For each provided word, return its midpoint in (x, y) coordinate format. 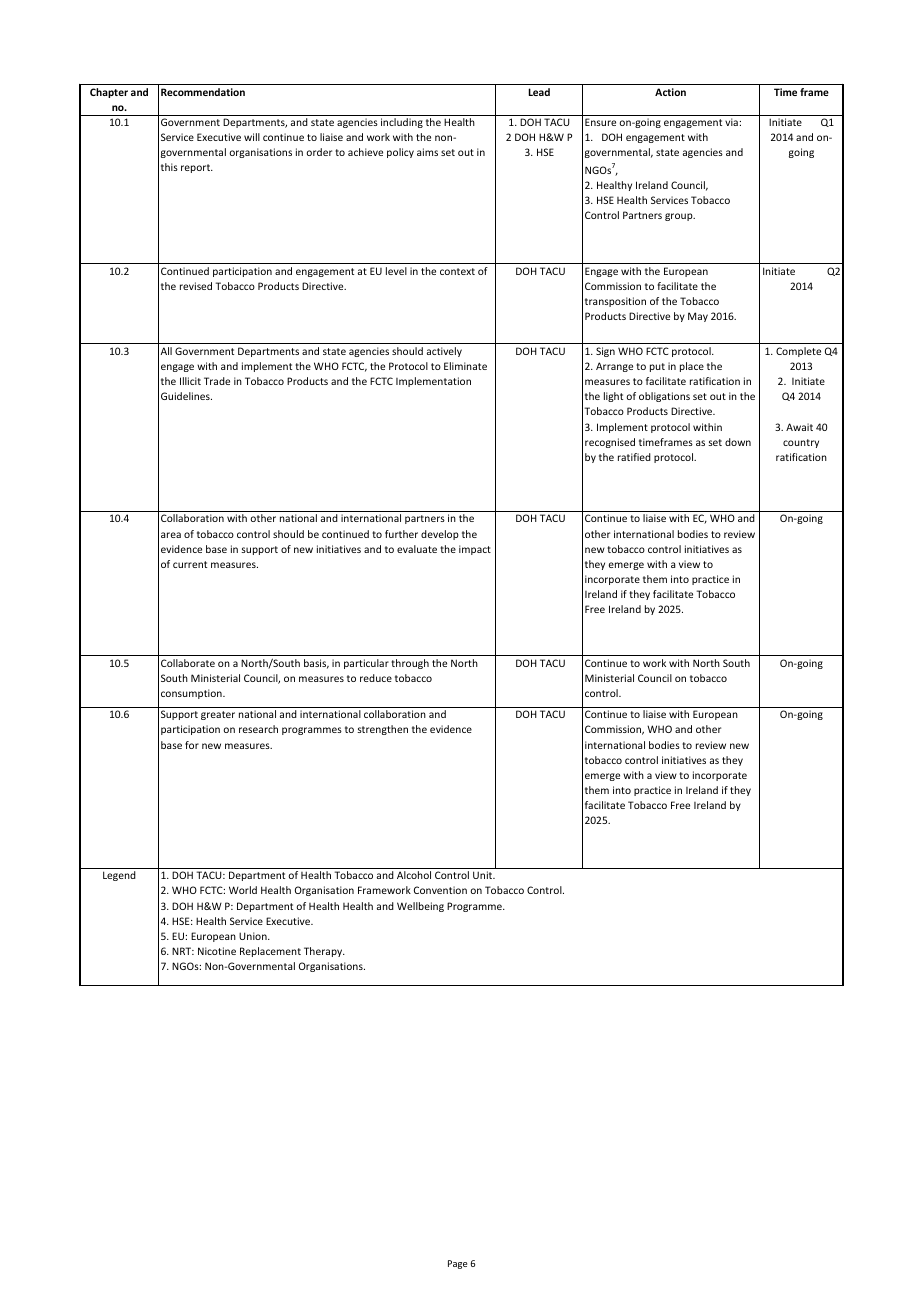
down (738, 442)
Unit (484, 875)
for (192, 745)
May (698, 317)
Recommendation (203, 92)
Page (457, 1264)
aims (427, 152)
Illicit (190, 381)
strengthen (382, 730)
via (731, 122)
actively (444, 352)
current (190, 564)
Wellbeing (420, 907)
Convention (440, 890)
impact (475, 550)
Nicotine (217, 951)
